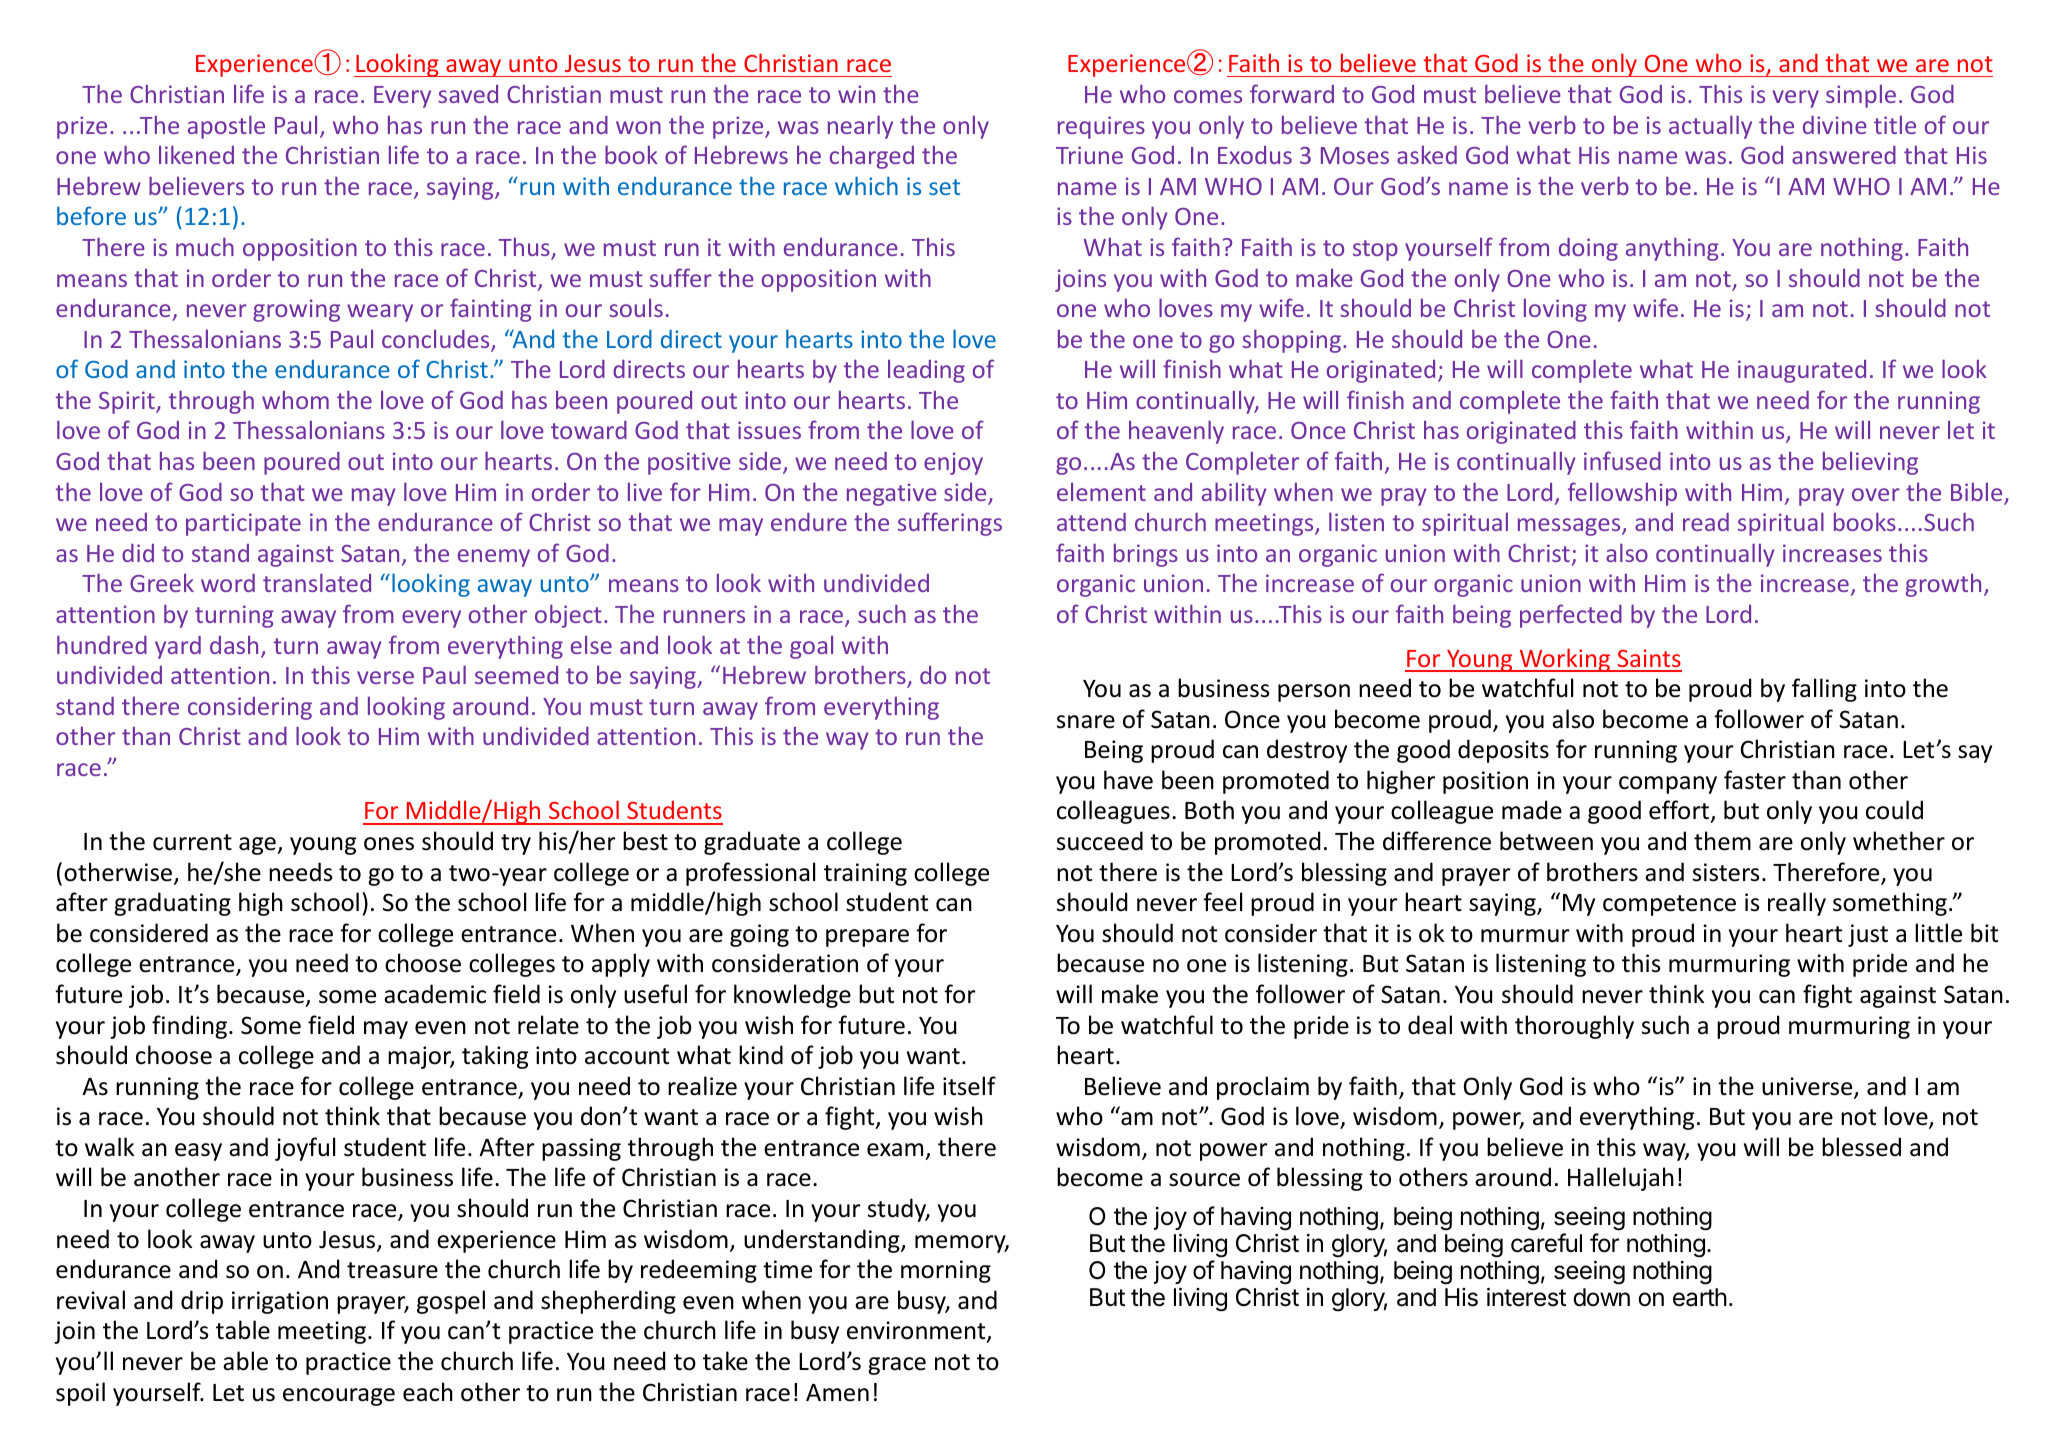  What do you see at coordinates (295, 399) in the document?
I see `whom` at bounding box center [295, 399].
